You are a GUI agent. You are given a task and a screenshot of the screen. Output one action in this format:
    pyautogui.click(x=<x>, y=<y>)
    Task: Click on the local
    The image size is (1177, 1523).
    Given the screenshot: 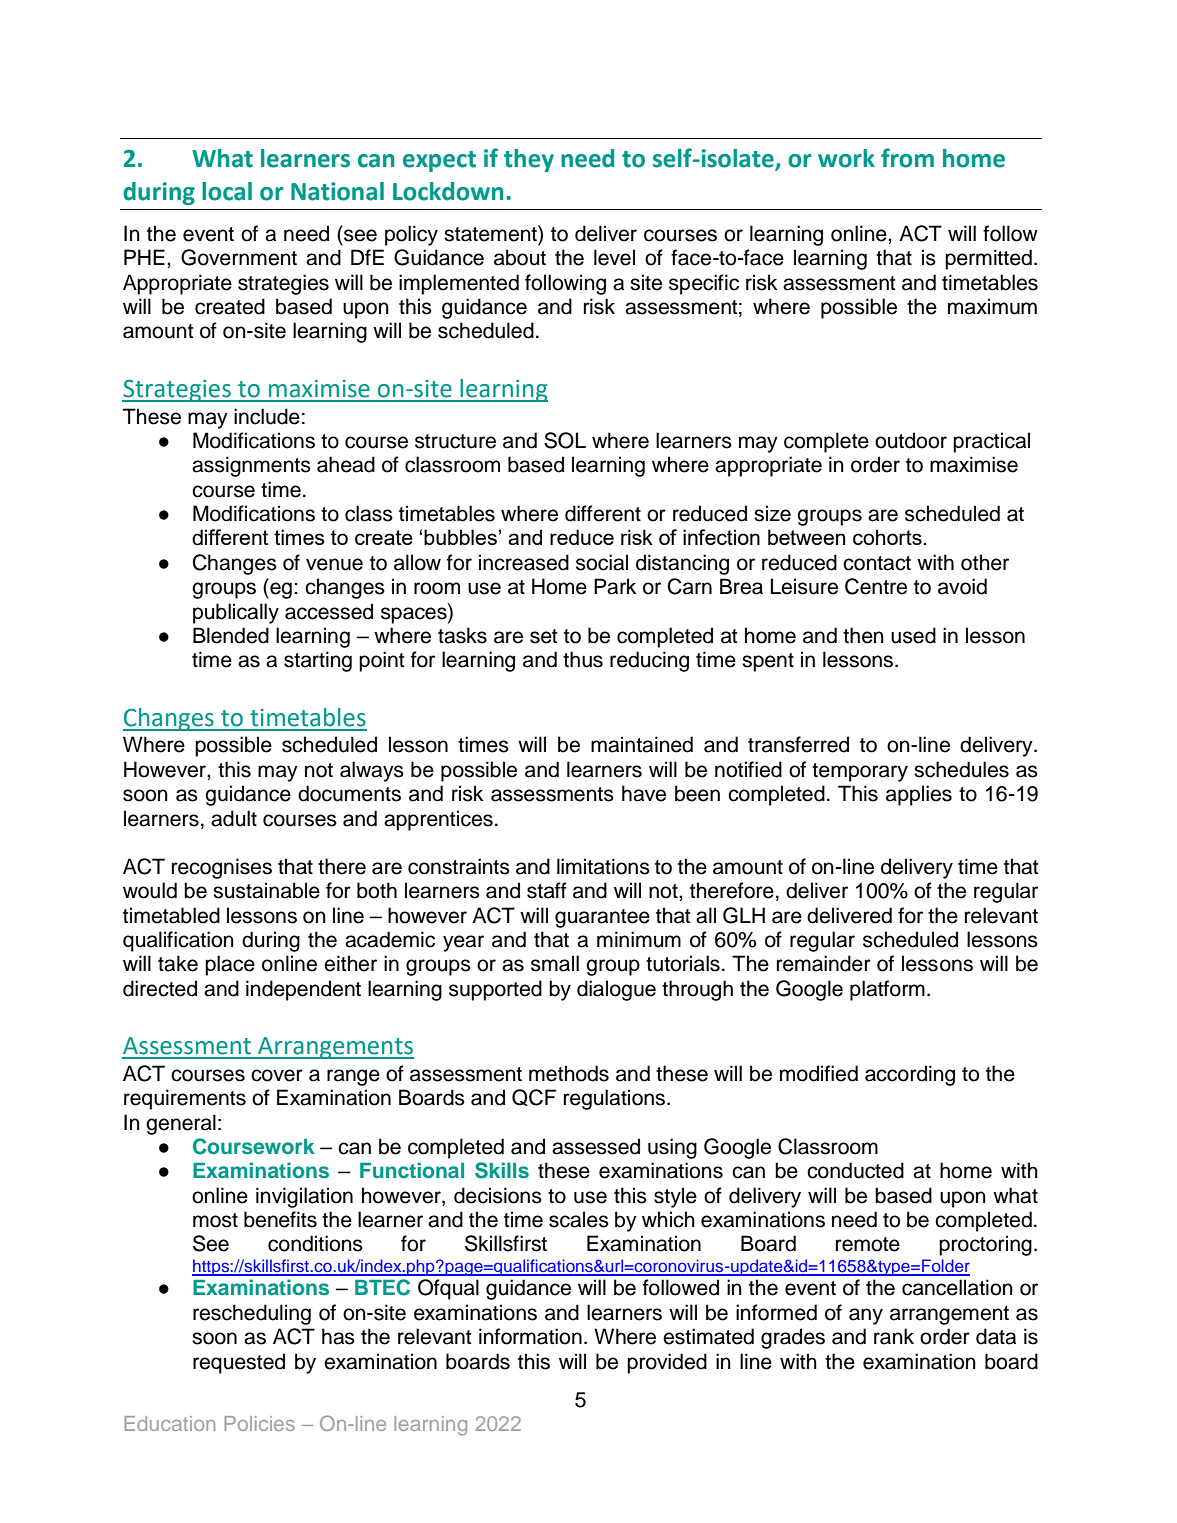 What is the action you would take?
    pyautogui.click(x=227, y=191)
